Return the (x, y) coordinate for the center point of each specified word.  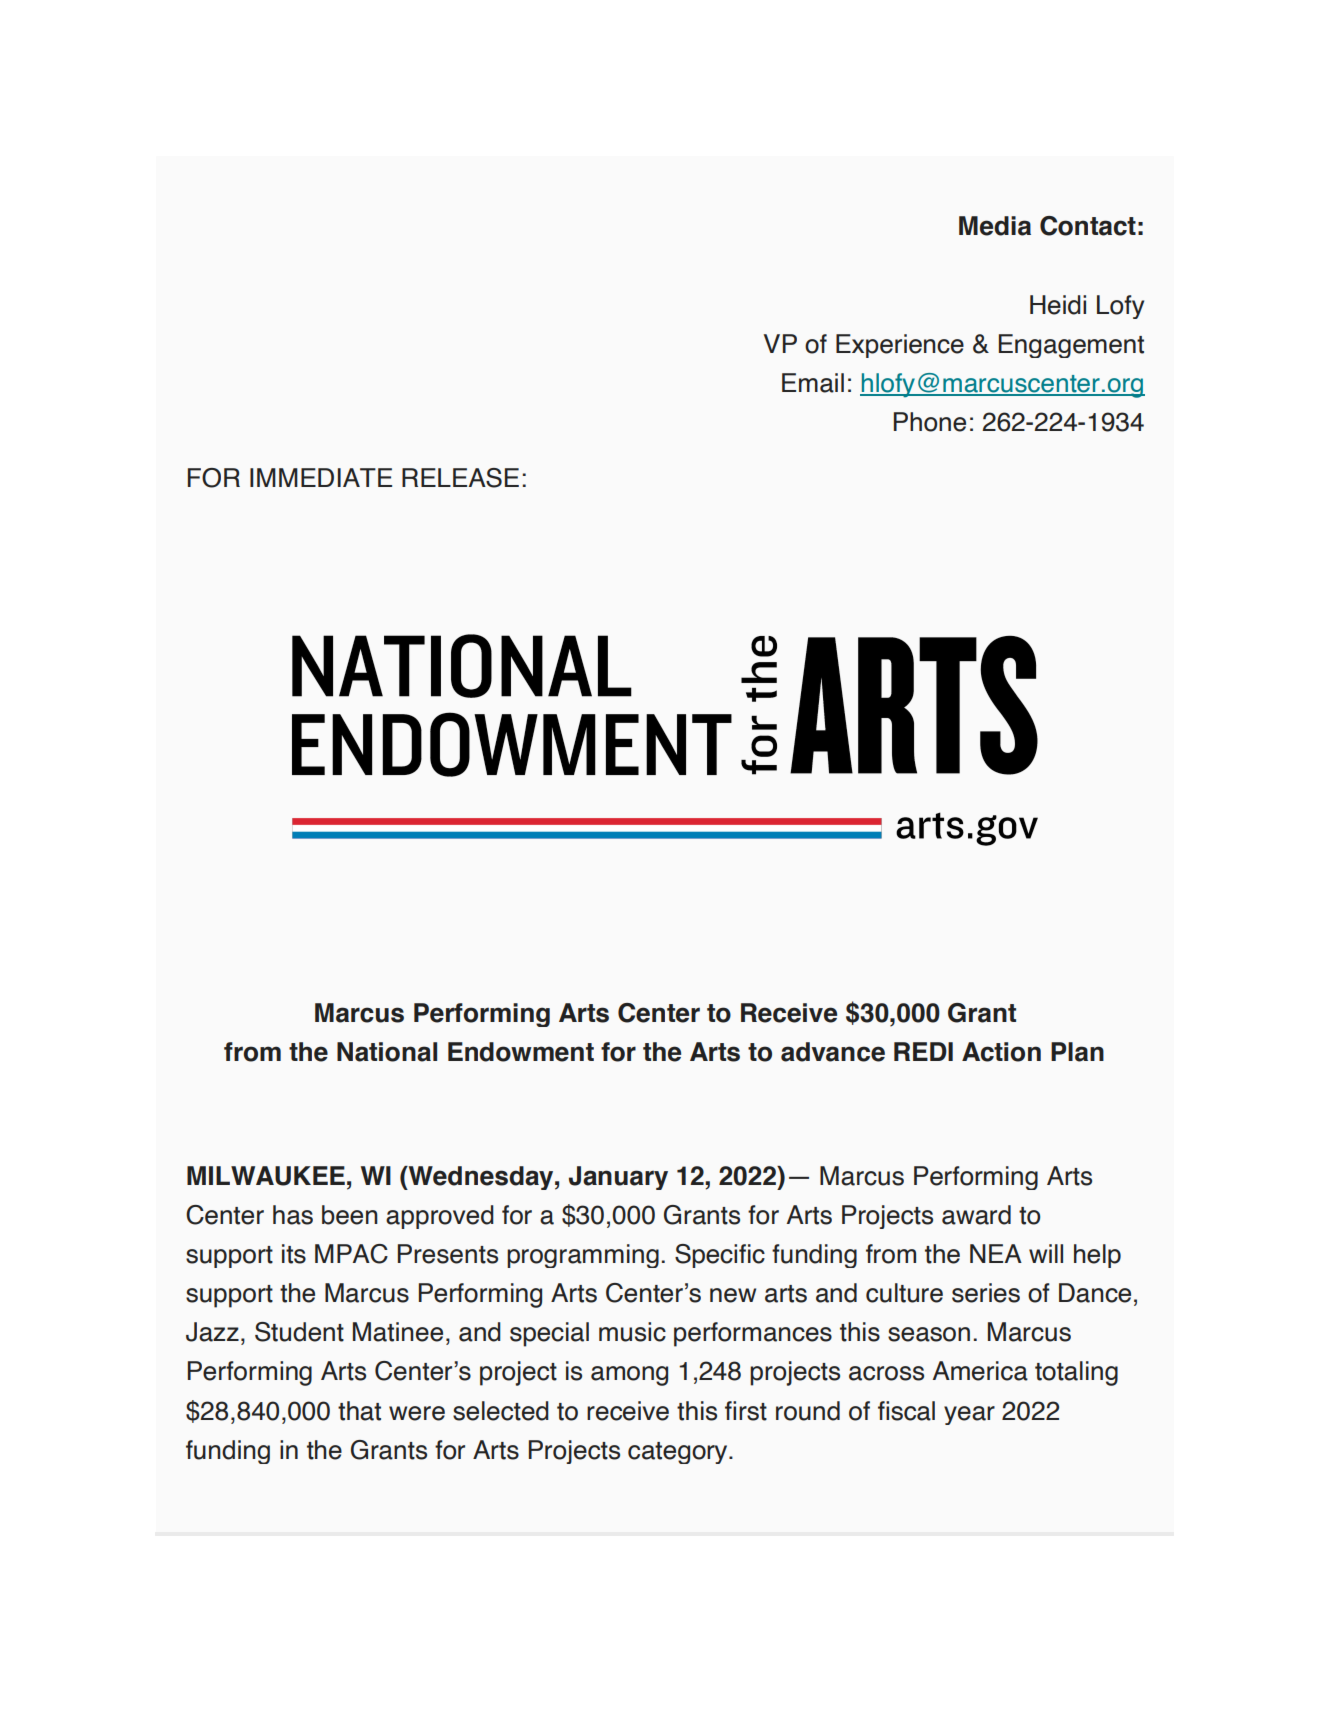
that (359, 1411)
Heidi (1058, 305)
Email (813, 383)
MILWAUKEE (266, 1176)
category (679, 1453)
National (387, 1052)
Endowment (521, 1052)
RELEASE (460, 478)
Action (1001, 1052)
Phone (930, 422)
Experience (900, 346)
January (618, 1178)
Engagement (1071, 346)
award (976, 1215)
